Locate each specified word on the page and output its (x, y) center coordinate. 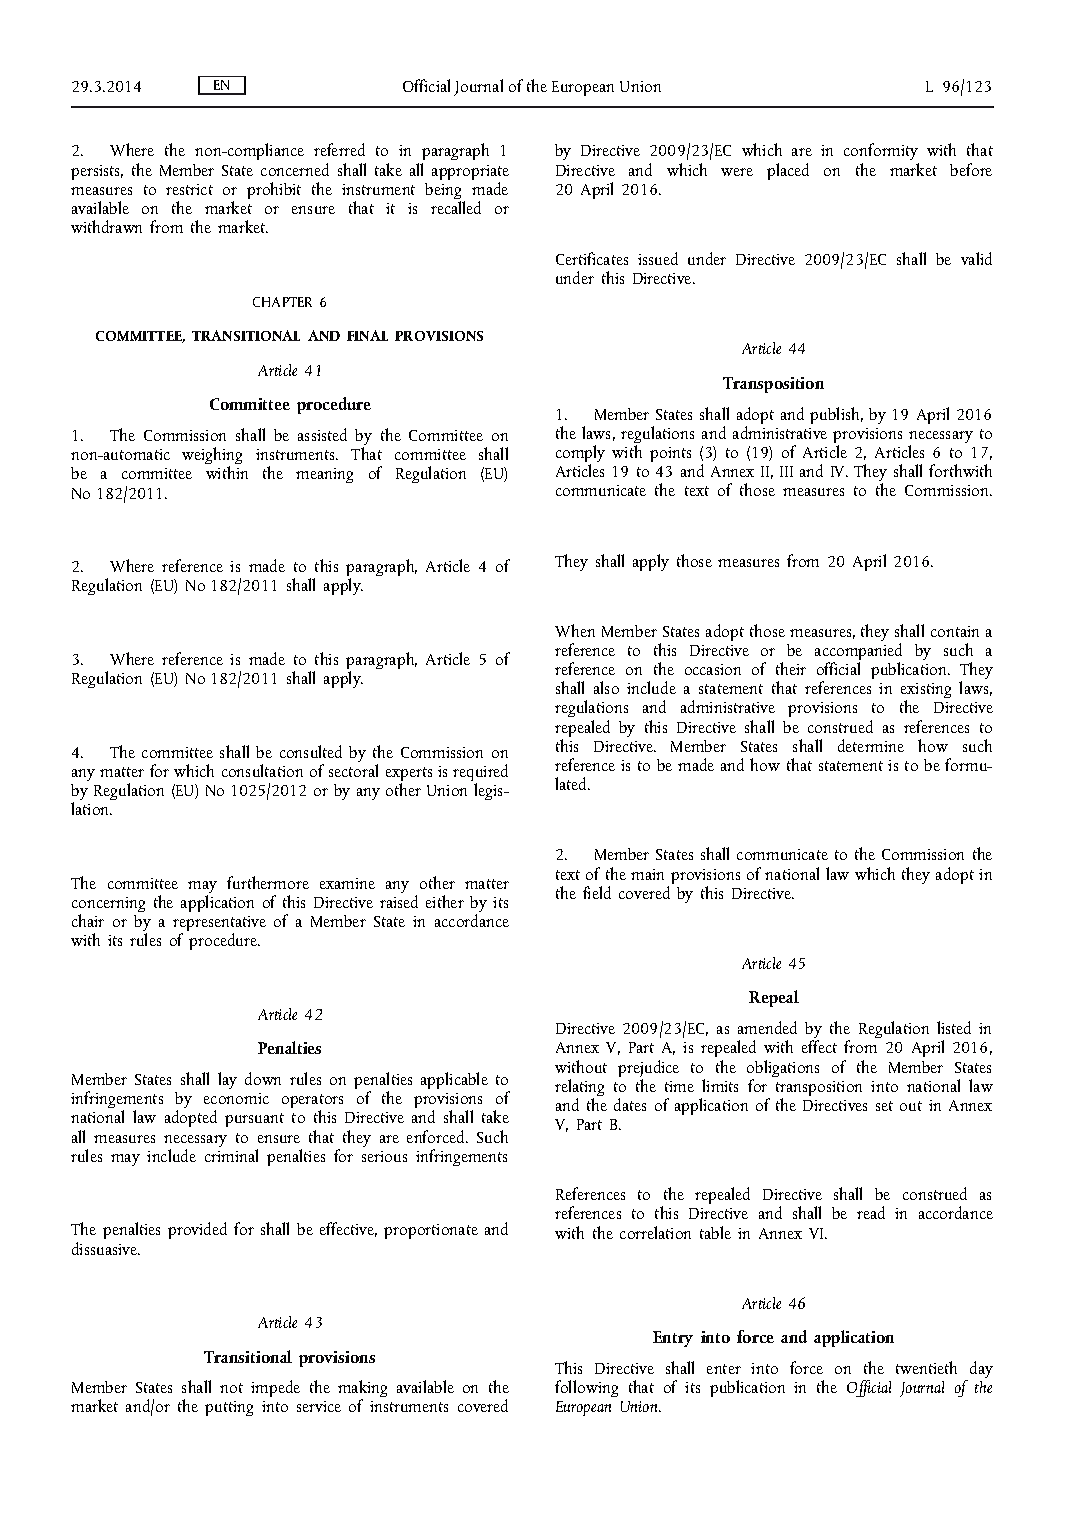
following (586, 1388)
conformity (881, 153)
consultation (262, 770)
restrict (189, 189)
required (480, 774)
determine (871, 745)
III (786, 471)
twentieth (926, 1367)
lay (227, 1080)
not (231, 1388)
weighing (212, 457)
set (884, 1106)
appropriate (470, 174)
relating (579, 1089)
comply (580, 455)
